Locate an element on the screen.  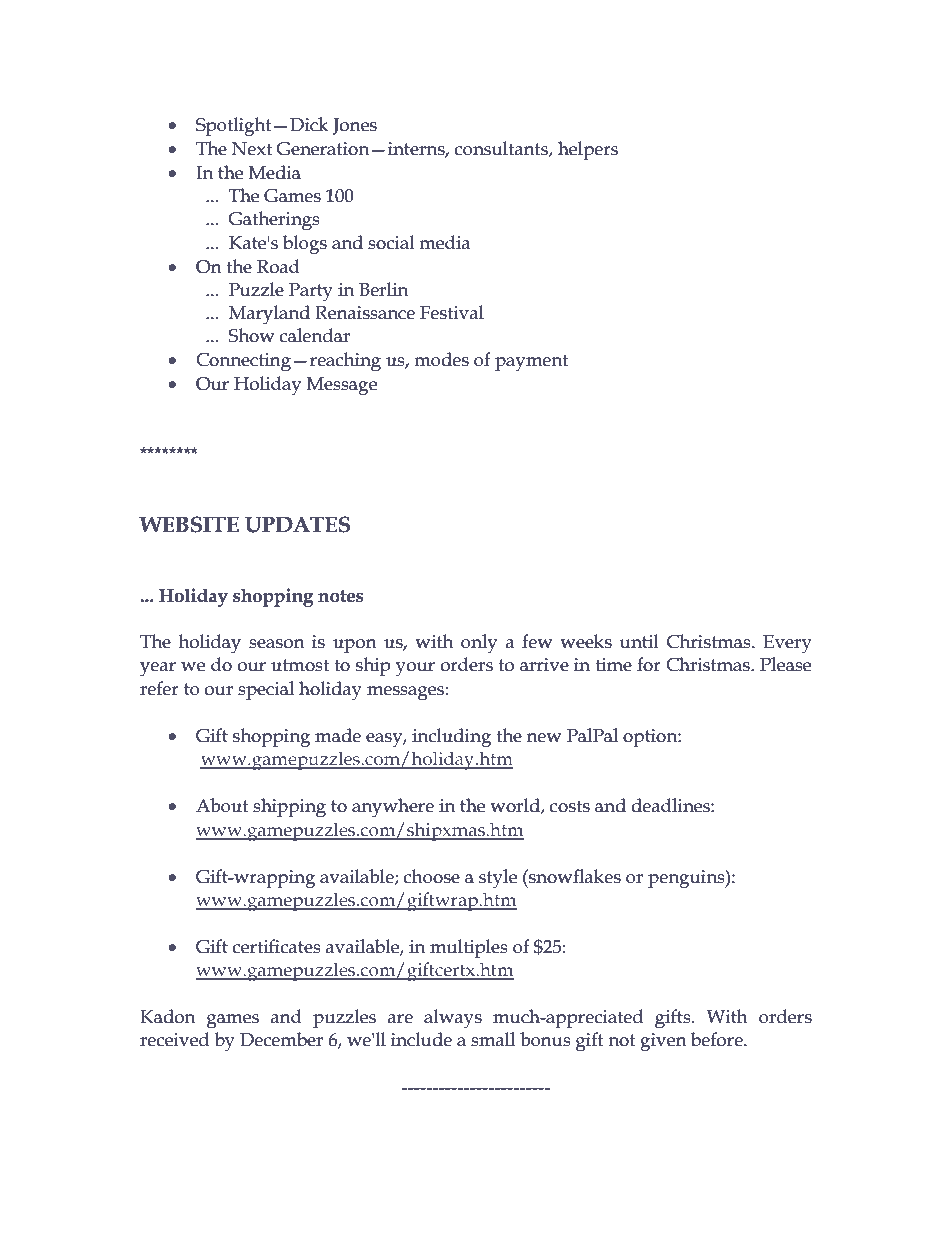
Next is located at coordinates (252, 149).
